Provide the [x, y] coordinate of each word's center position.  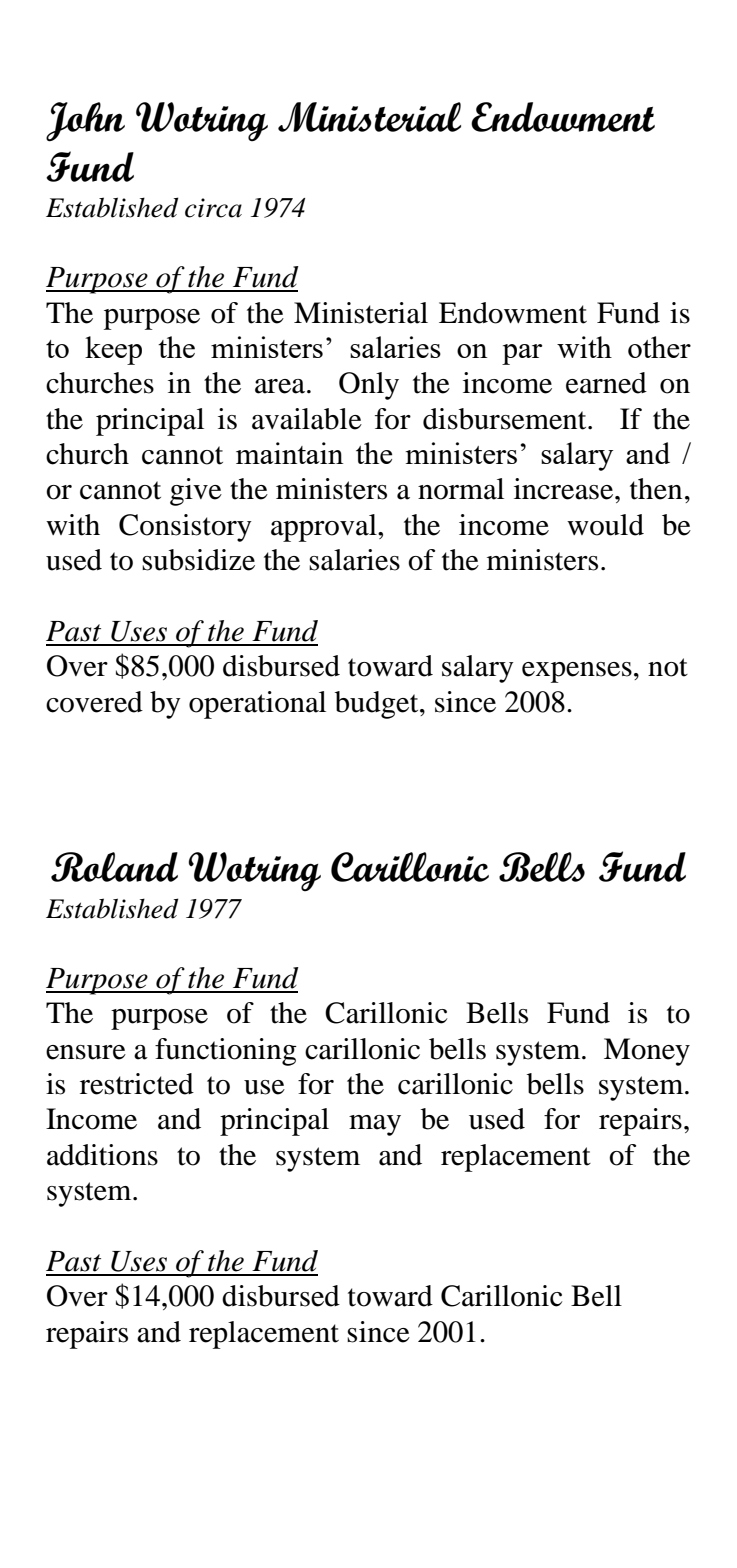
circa [213, 208]
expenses [577, 672]
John [85, 122]
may [375, 1125]
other [659, 347]
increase [565, 489]
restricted [137, 1084]
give [196, 492]
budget [378, 705]
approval [325, 528]
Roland [114, 867]
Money [647, 1052]
